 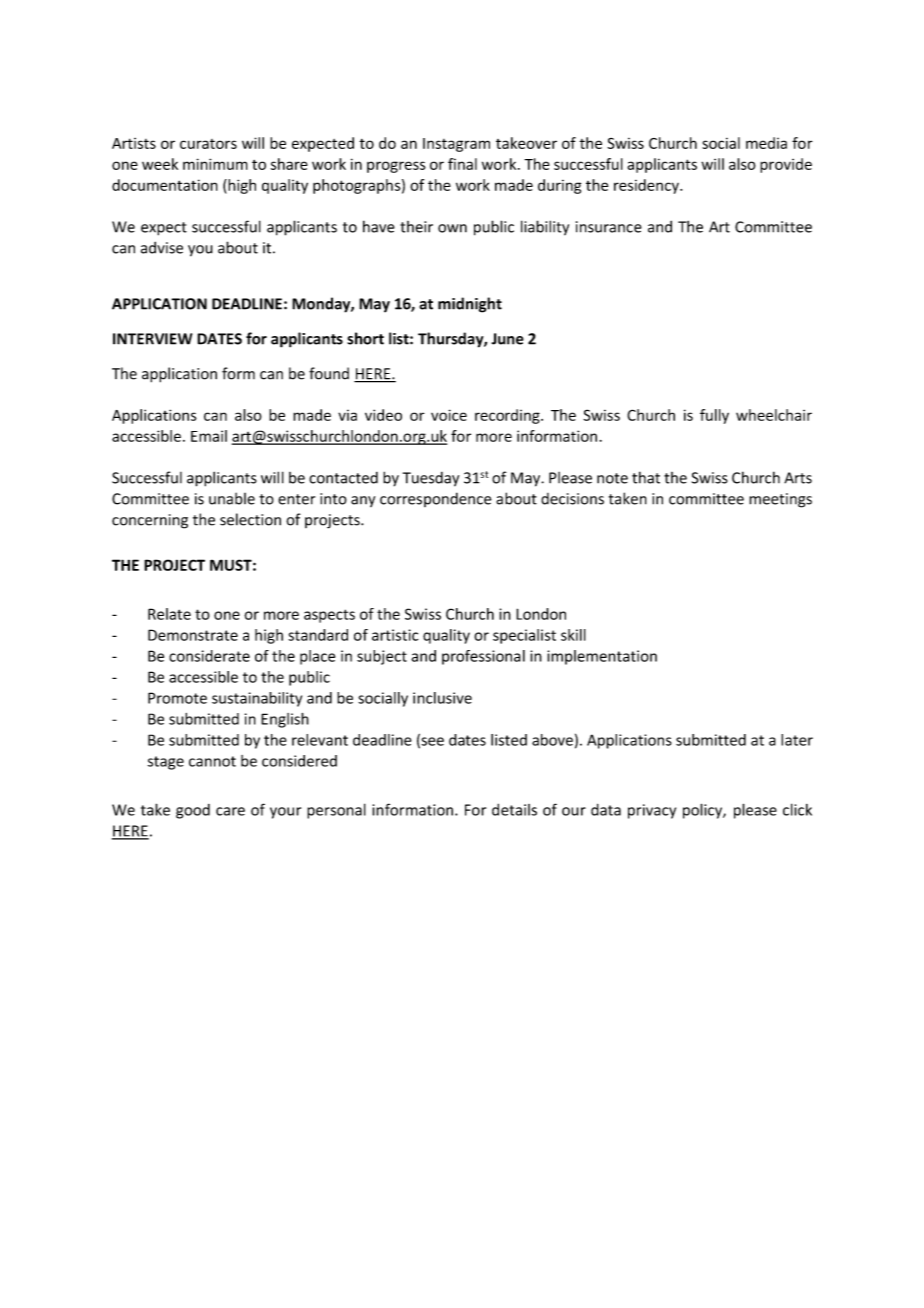 What do you see at coordinates (766, 143) in the screenshot?
I see `media` at bounding box center [766, 143].
